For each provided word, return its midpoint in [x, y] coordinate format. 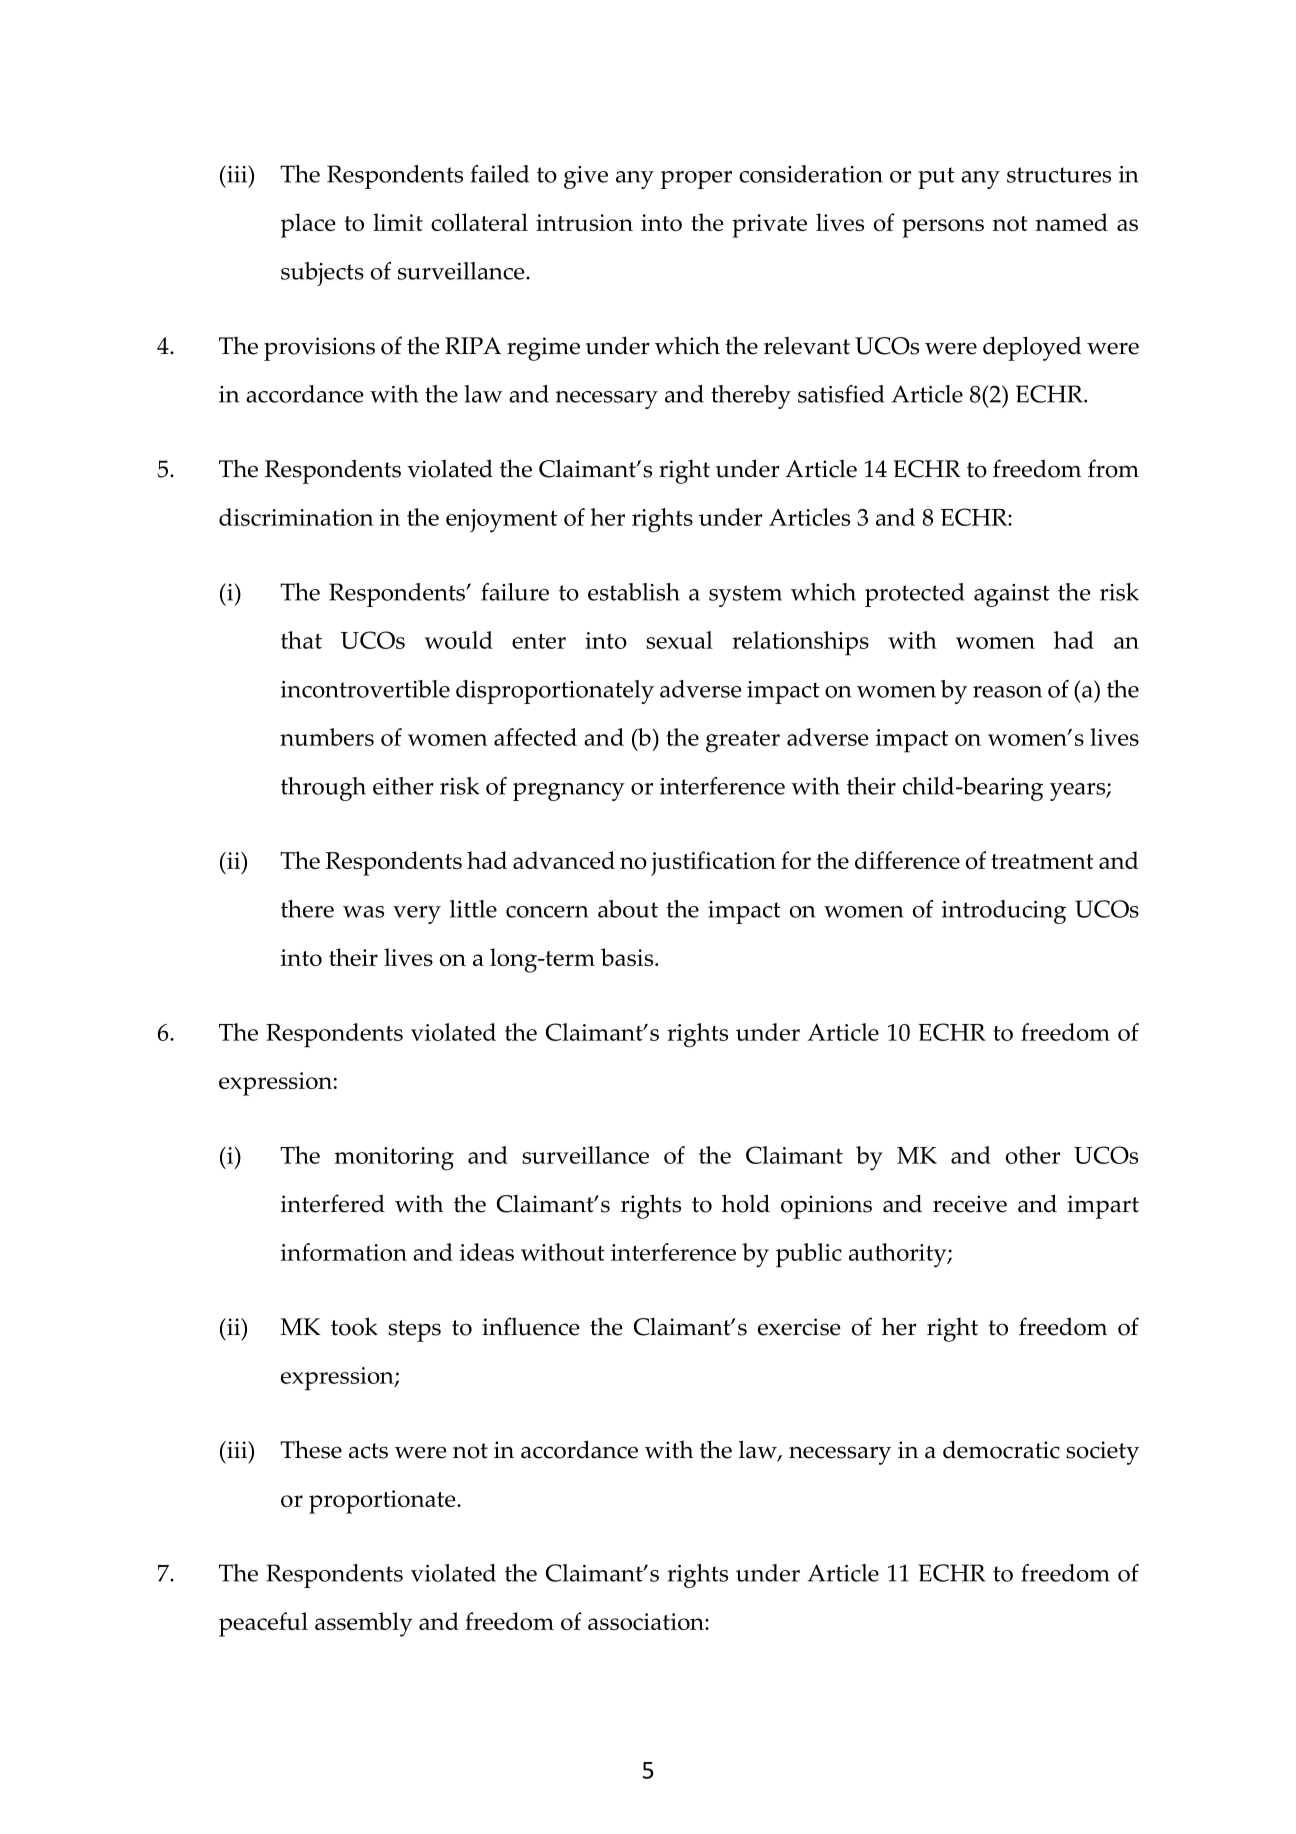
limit [398, 222]
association [647, 1621]
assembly [364, 1624]
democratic [1001, 1449]
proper [696, 180]
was [363, 912]
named [1071, 222]
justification [713, 863]
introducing [1004, 912]
